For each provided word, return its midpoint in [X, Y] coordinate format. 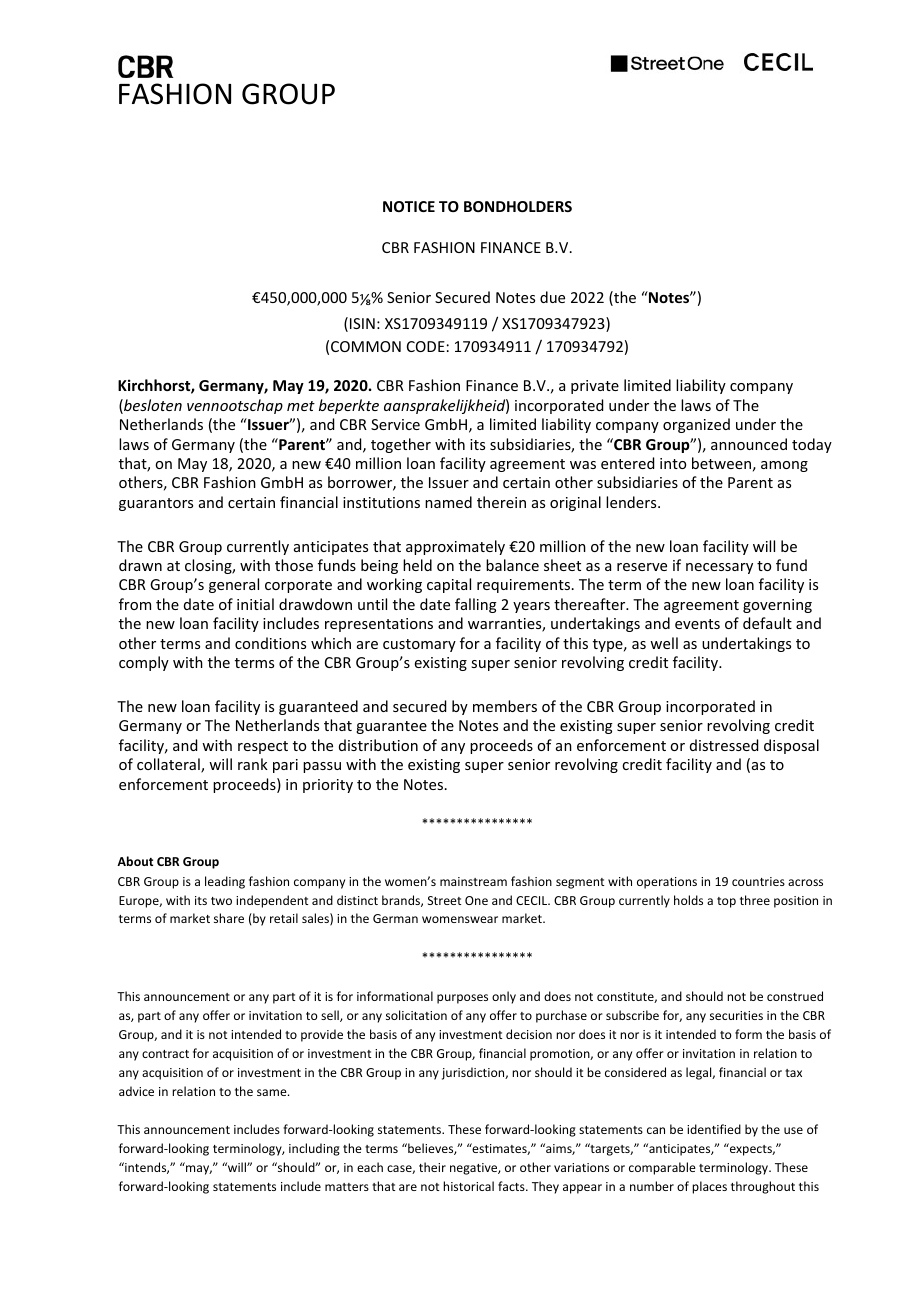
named [448, 502]
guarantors [156, 504]
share [229, 918]
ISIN [362, 323]
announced [749, 444]
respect [263, 747]
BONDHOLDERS [518, 206]
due [552, 297]
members [505, 706]
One [476, 900]
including [314, 1149]
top [726, 902]
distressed [724, 745]
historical [468, 1186]
